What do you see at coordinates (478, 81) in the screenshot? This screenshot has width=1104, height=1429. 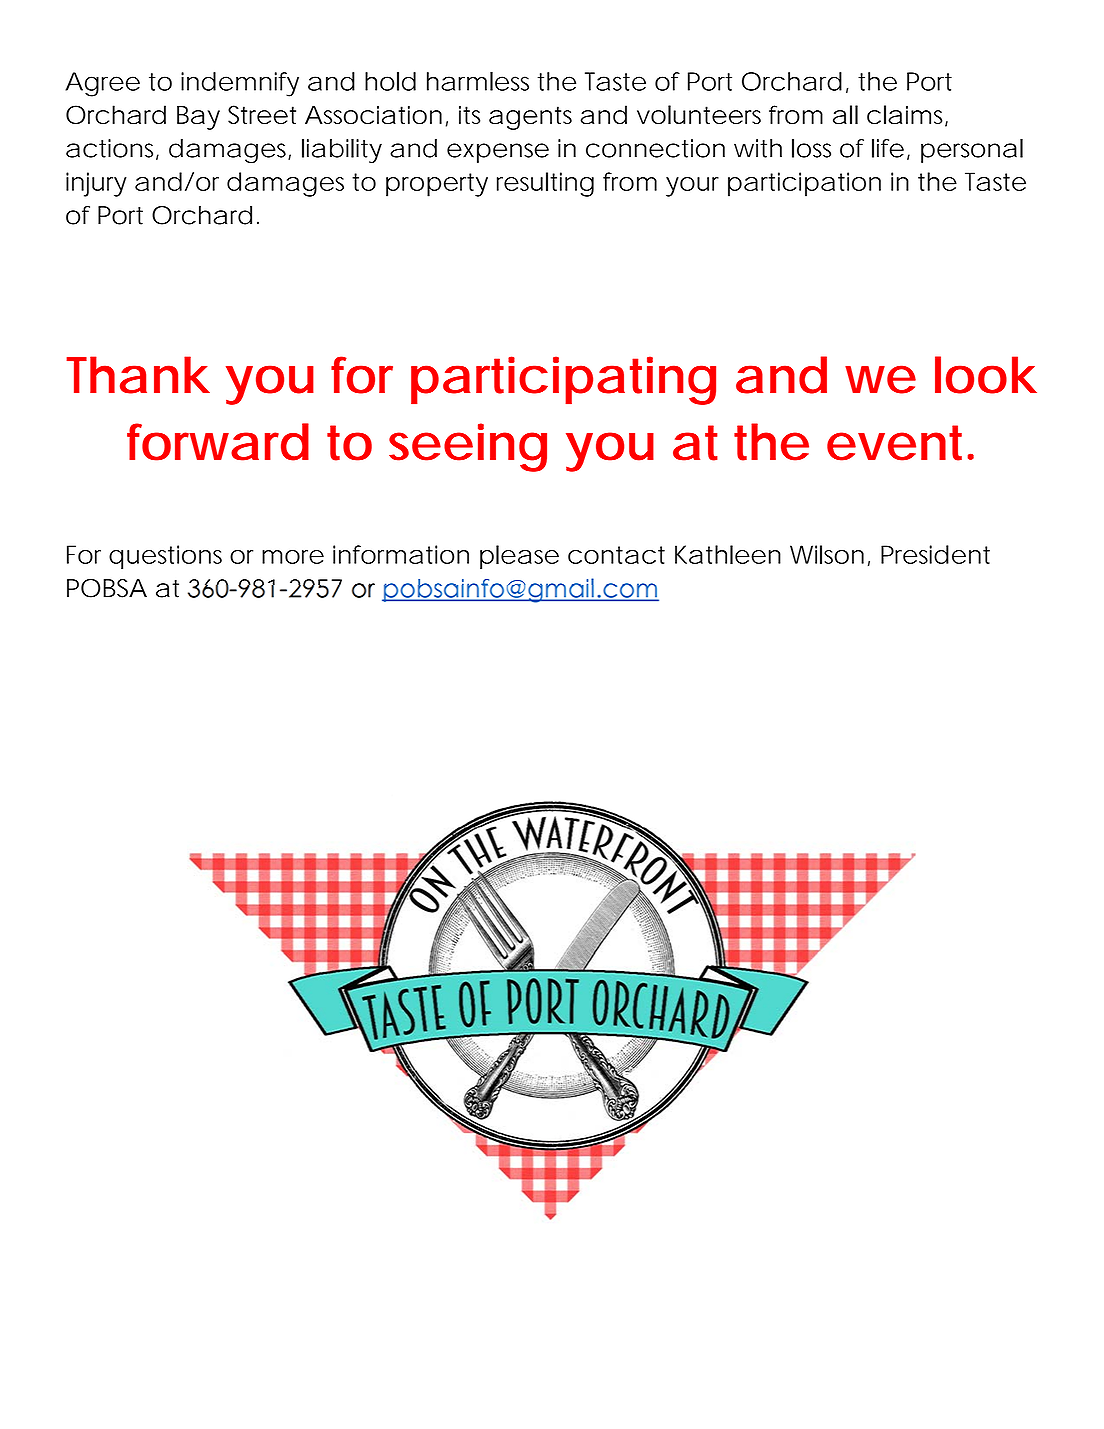 I see `harmless` at bounding box center [478, 81].
